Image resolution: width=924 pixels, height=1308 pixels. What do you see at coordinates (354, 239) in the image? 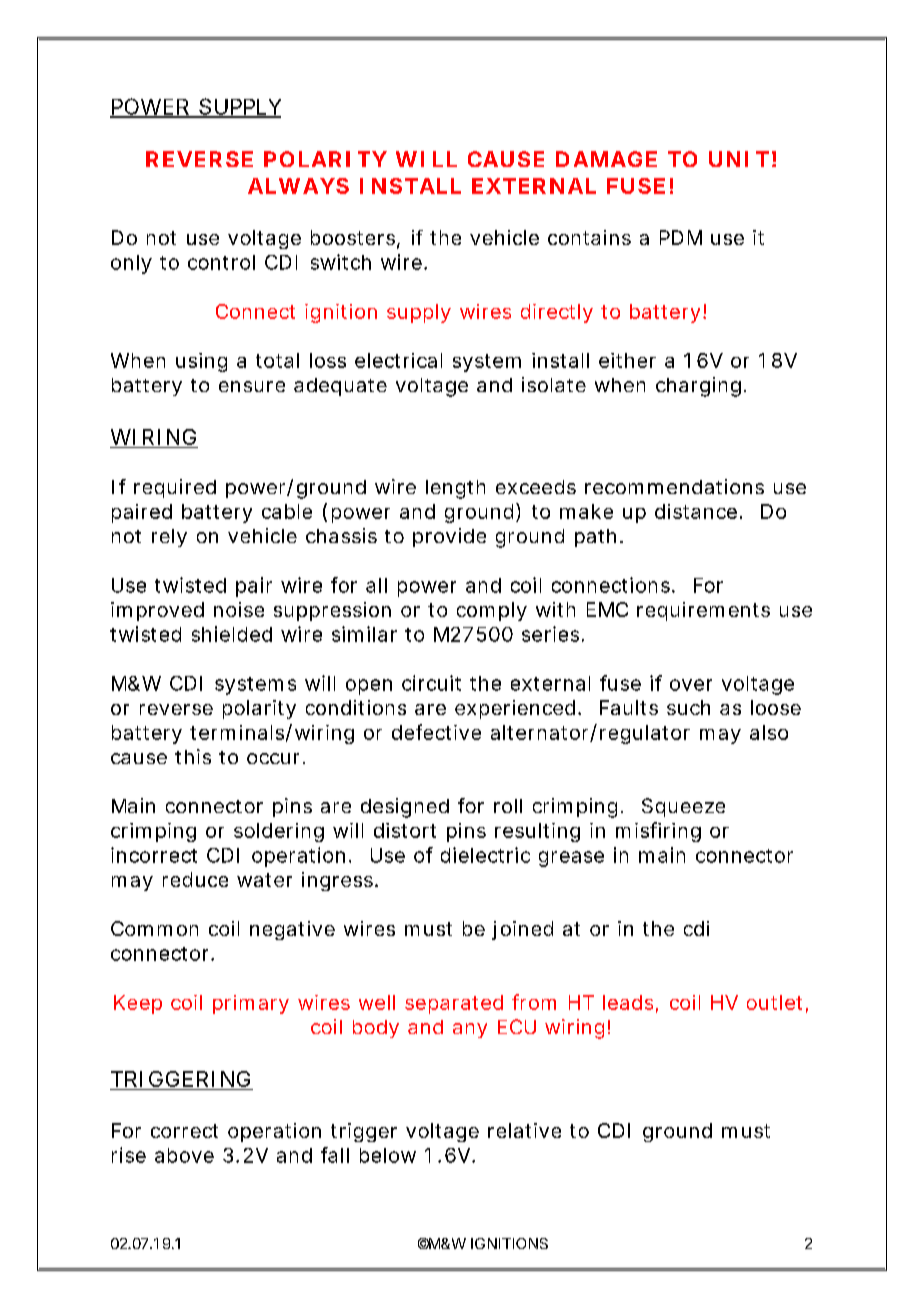
I see `boosters` at bounding box center [354, 239].
